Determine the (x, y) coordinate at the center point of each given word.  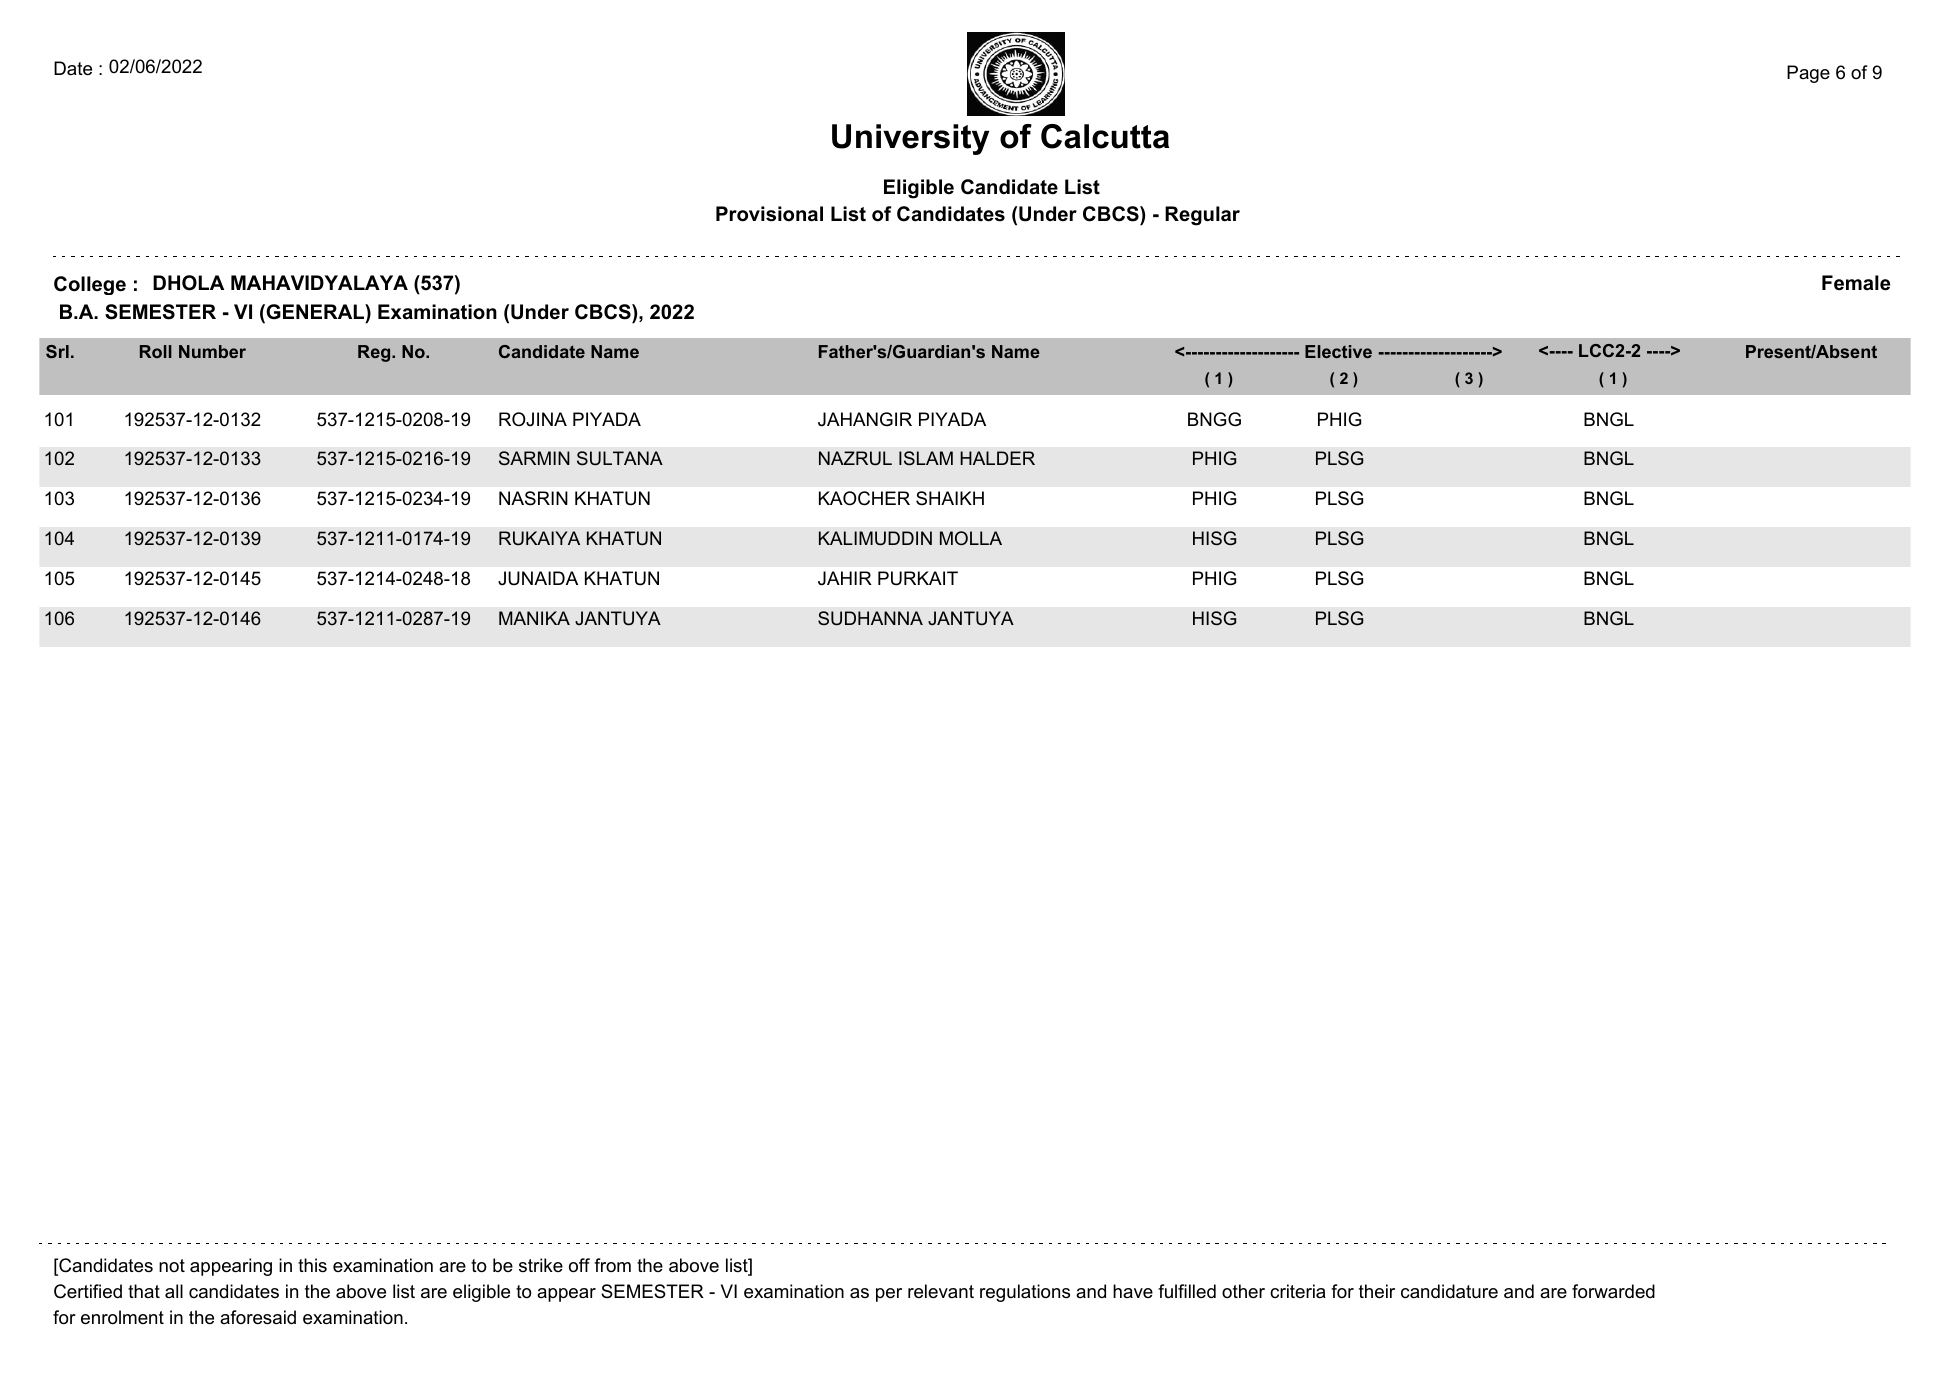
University (910, 139)
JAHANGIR (865, 419)
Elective (1338, 351)
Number (212, 351)
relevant (941, 1291)
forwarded (1613, 1291)
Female (1856, 283)
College (90, 285)
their (1377, 1291)
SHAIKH (950, 498)
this (312, 1265)
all (174, 1291)
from (612, 1265)
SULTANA (620, 458)
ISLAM (926, 458)
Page (1808, 74)
